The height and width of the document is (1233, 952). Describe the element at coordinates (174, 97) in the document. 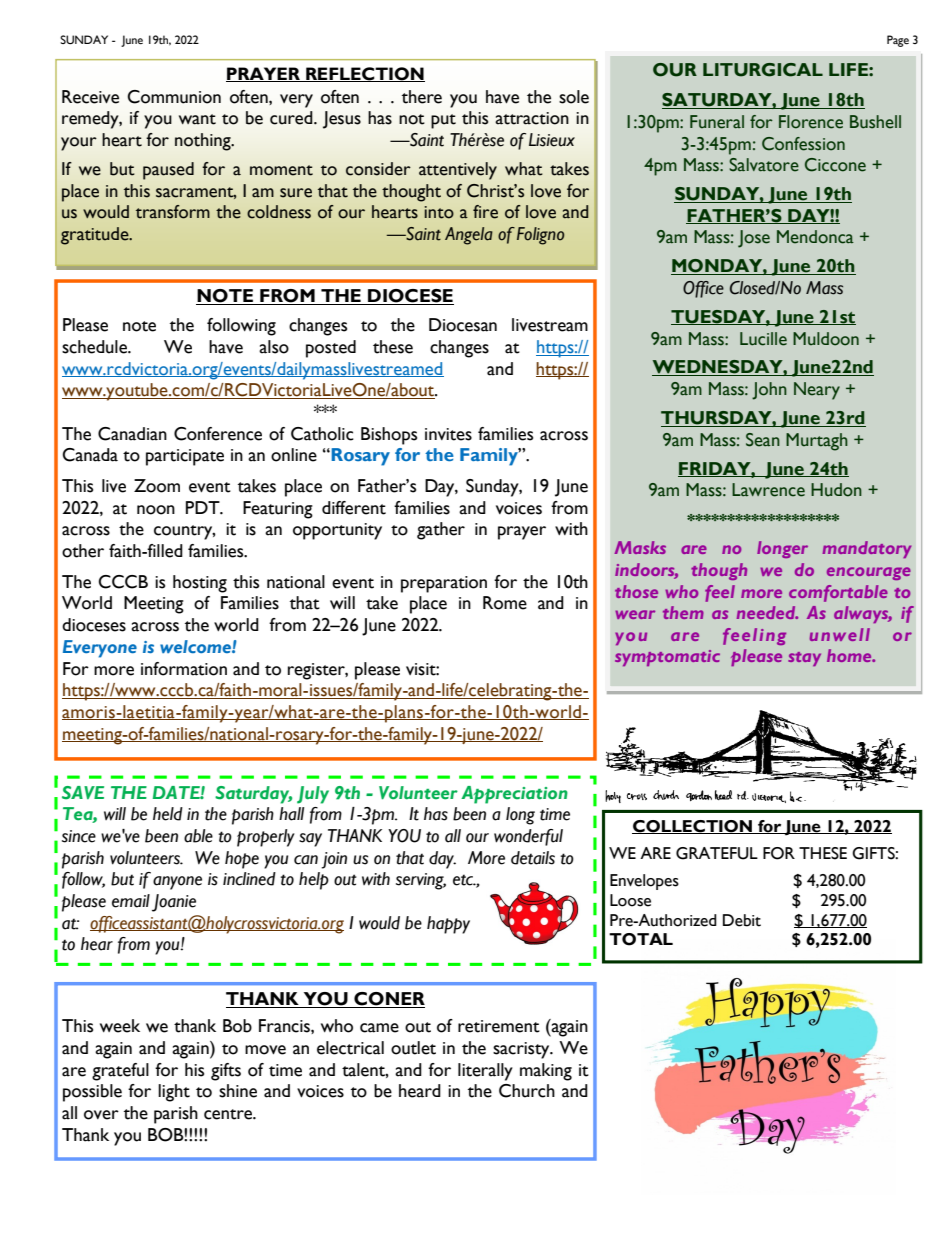

I see `Communion` at that location.
